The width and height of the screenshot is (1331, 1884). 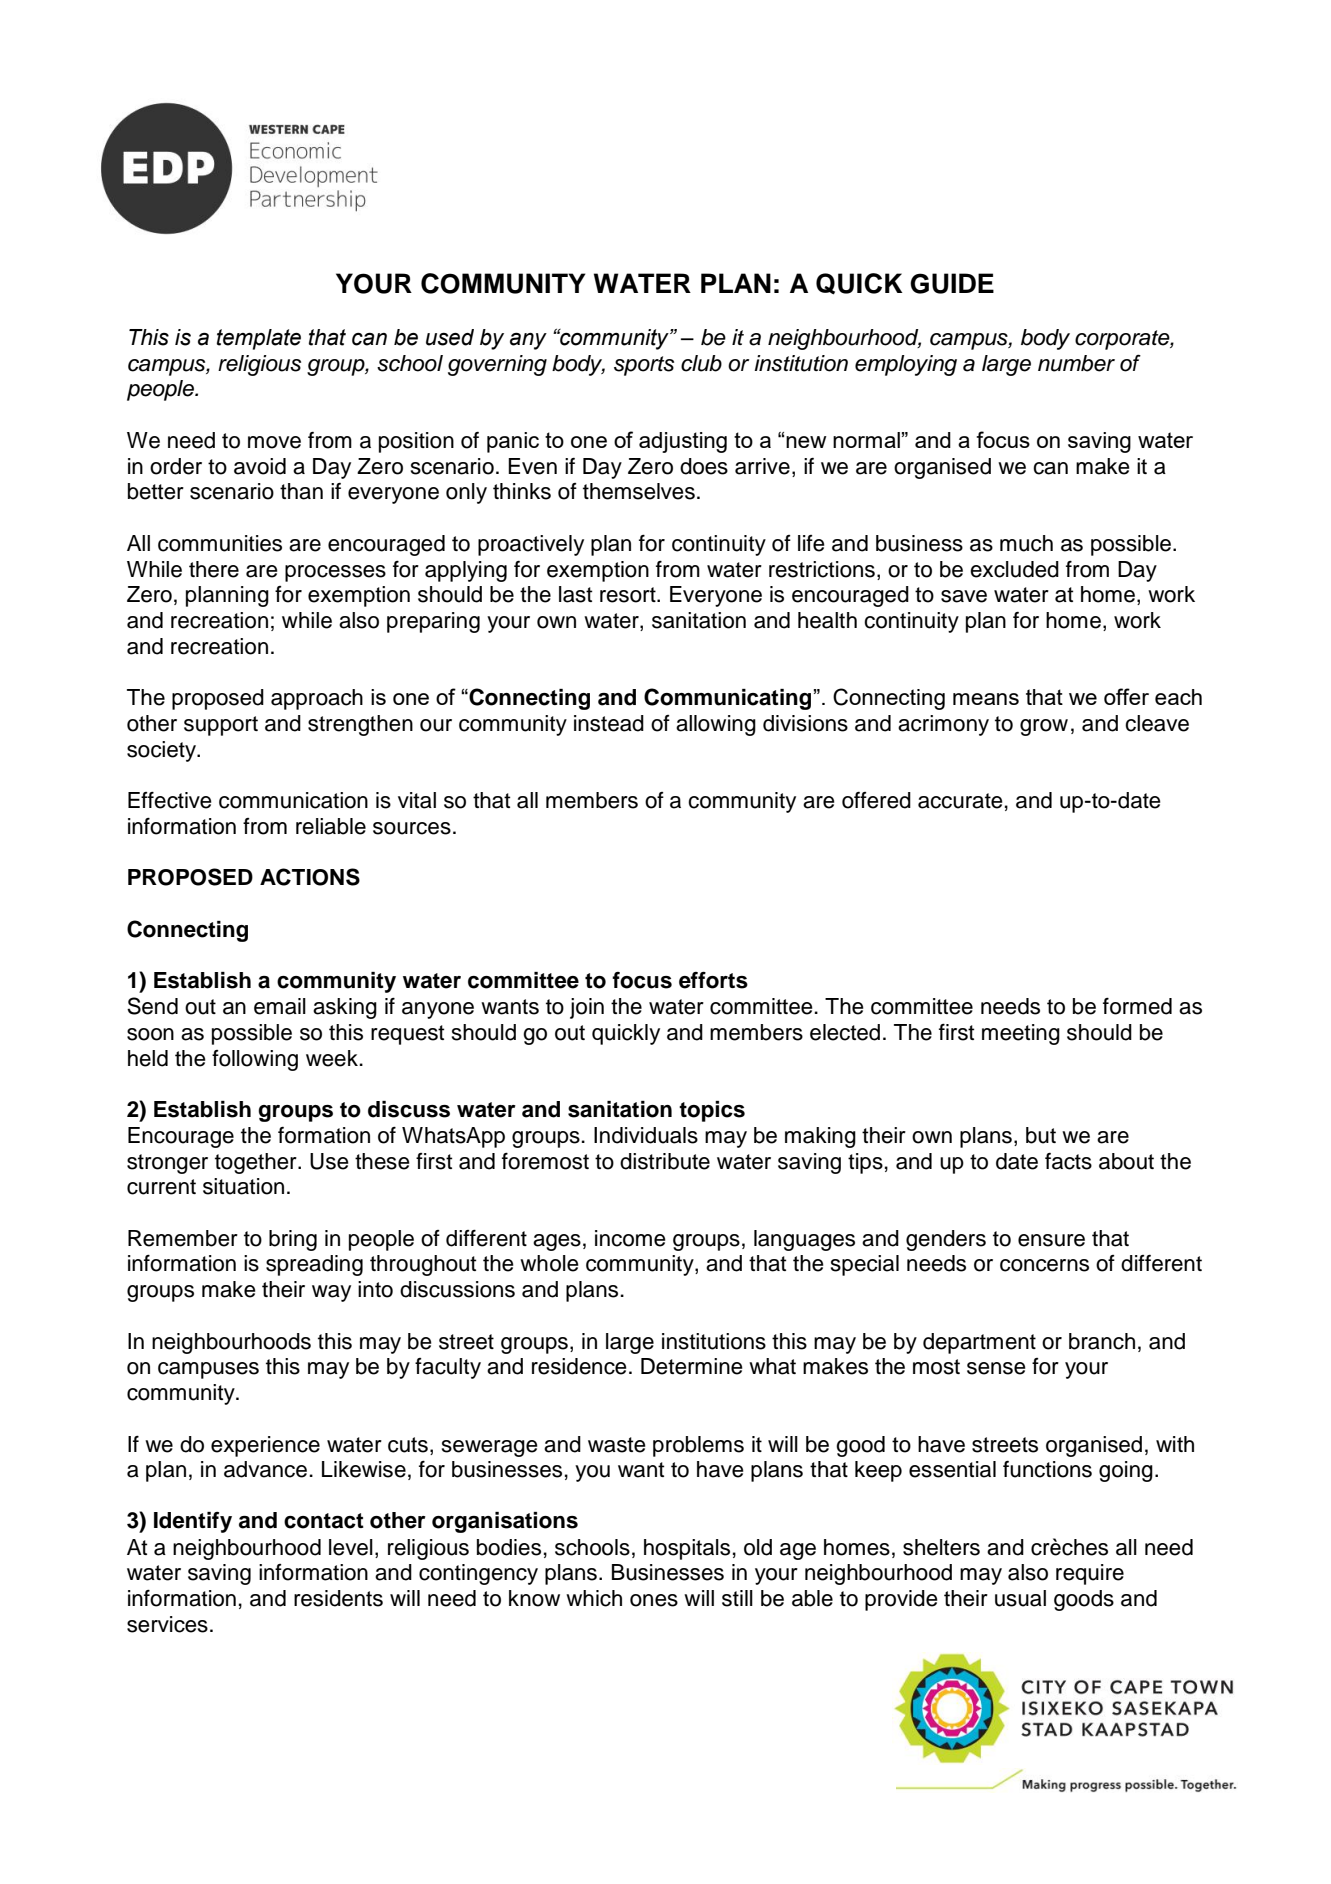 What do you see at coordinates (1137, 1006) in the screenshot?
I see `formed` at bounding box center [1137, 1006].
